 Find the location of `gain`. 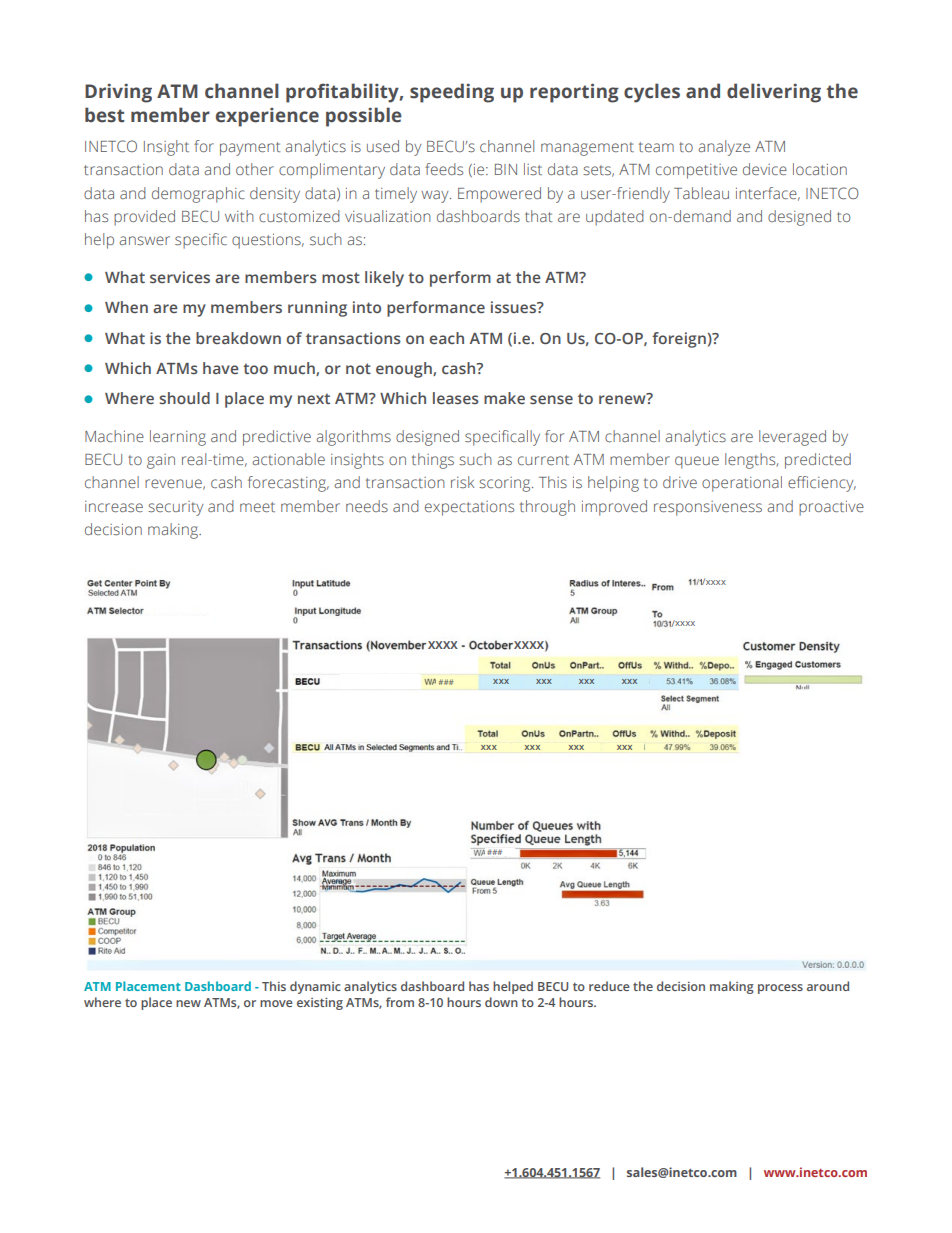

gain is located at coordinates (161, 461).
